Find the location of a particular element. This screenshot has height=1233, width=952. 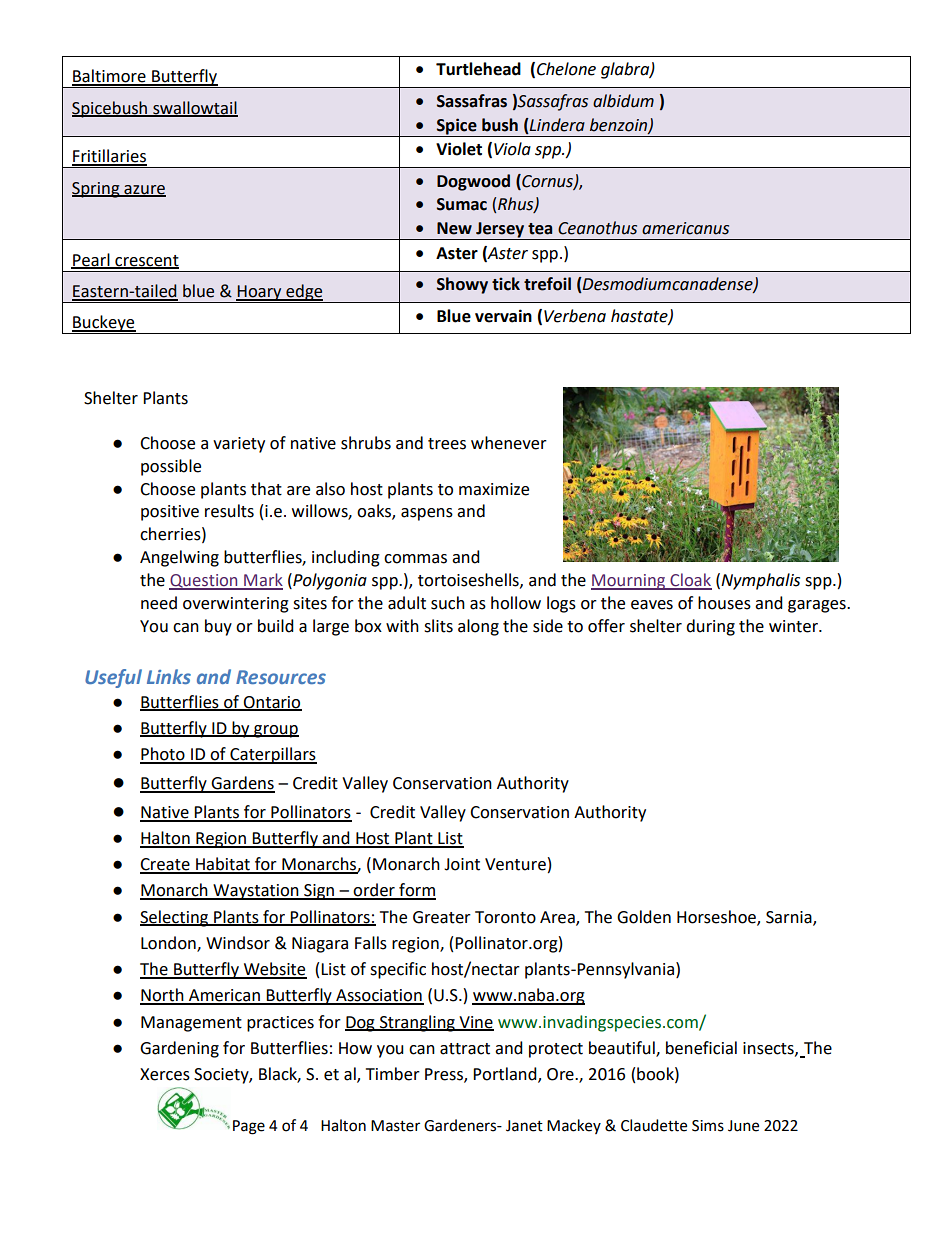

Violet is located at coordinates (459, 149).
